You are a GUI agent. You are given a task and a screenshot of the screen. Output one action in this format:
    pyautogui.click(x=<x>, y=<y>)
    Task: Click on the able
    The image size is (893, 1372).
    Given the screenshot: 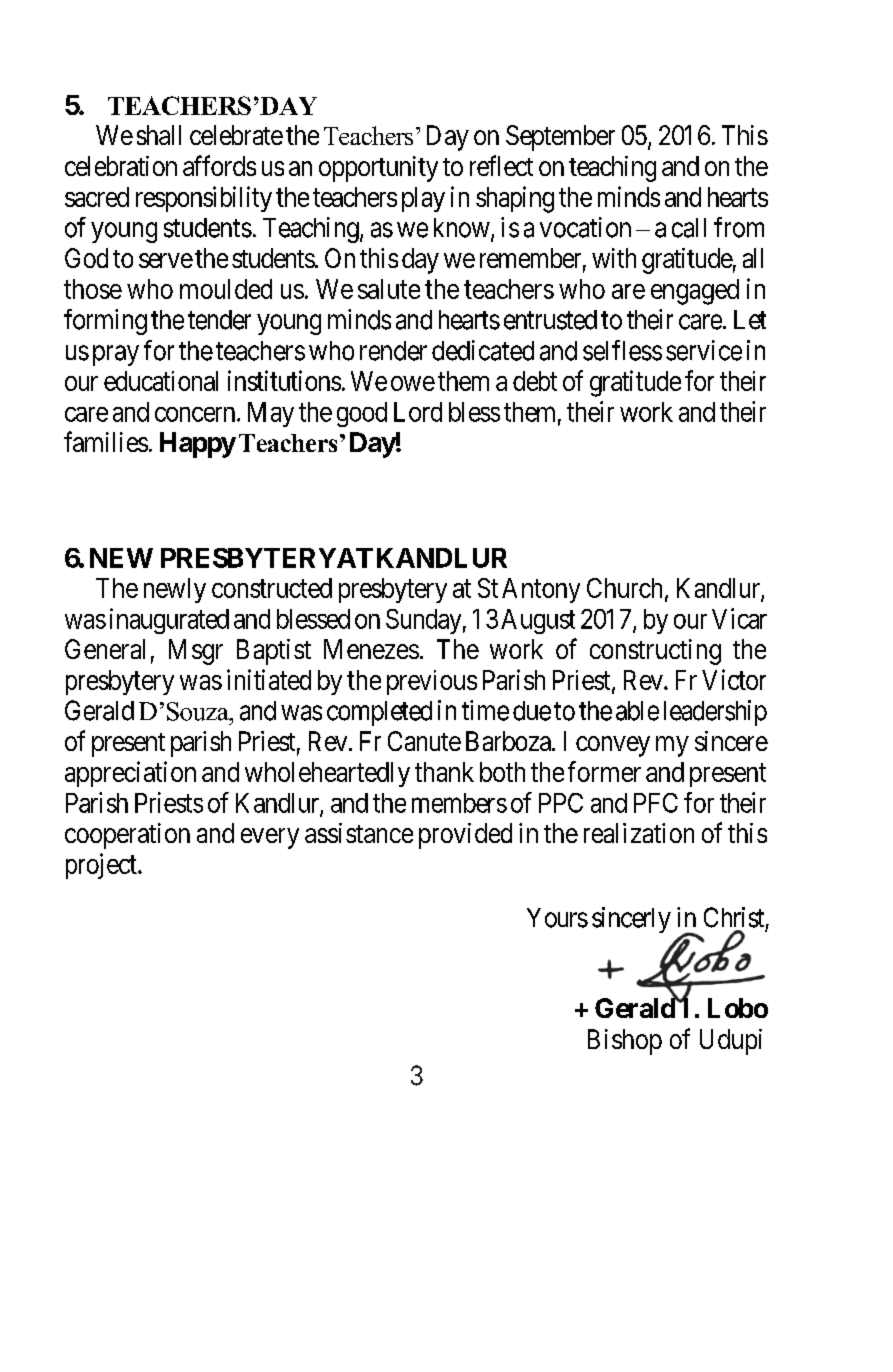 What is the action you would take?
    pyautogui.click(x=637, y=711)
